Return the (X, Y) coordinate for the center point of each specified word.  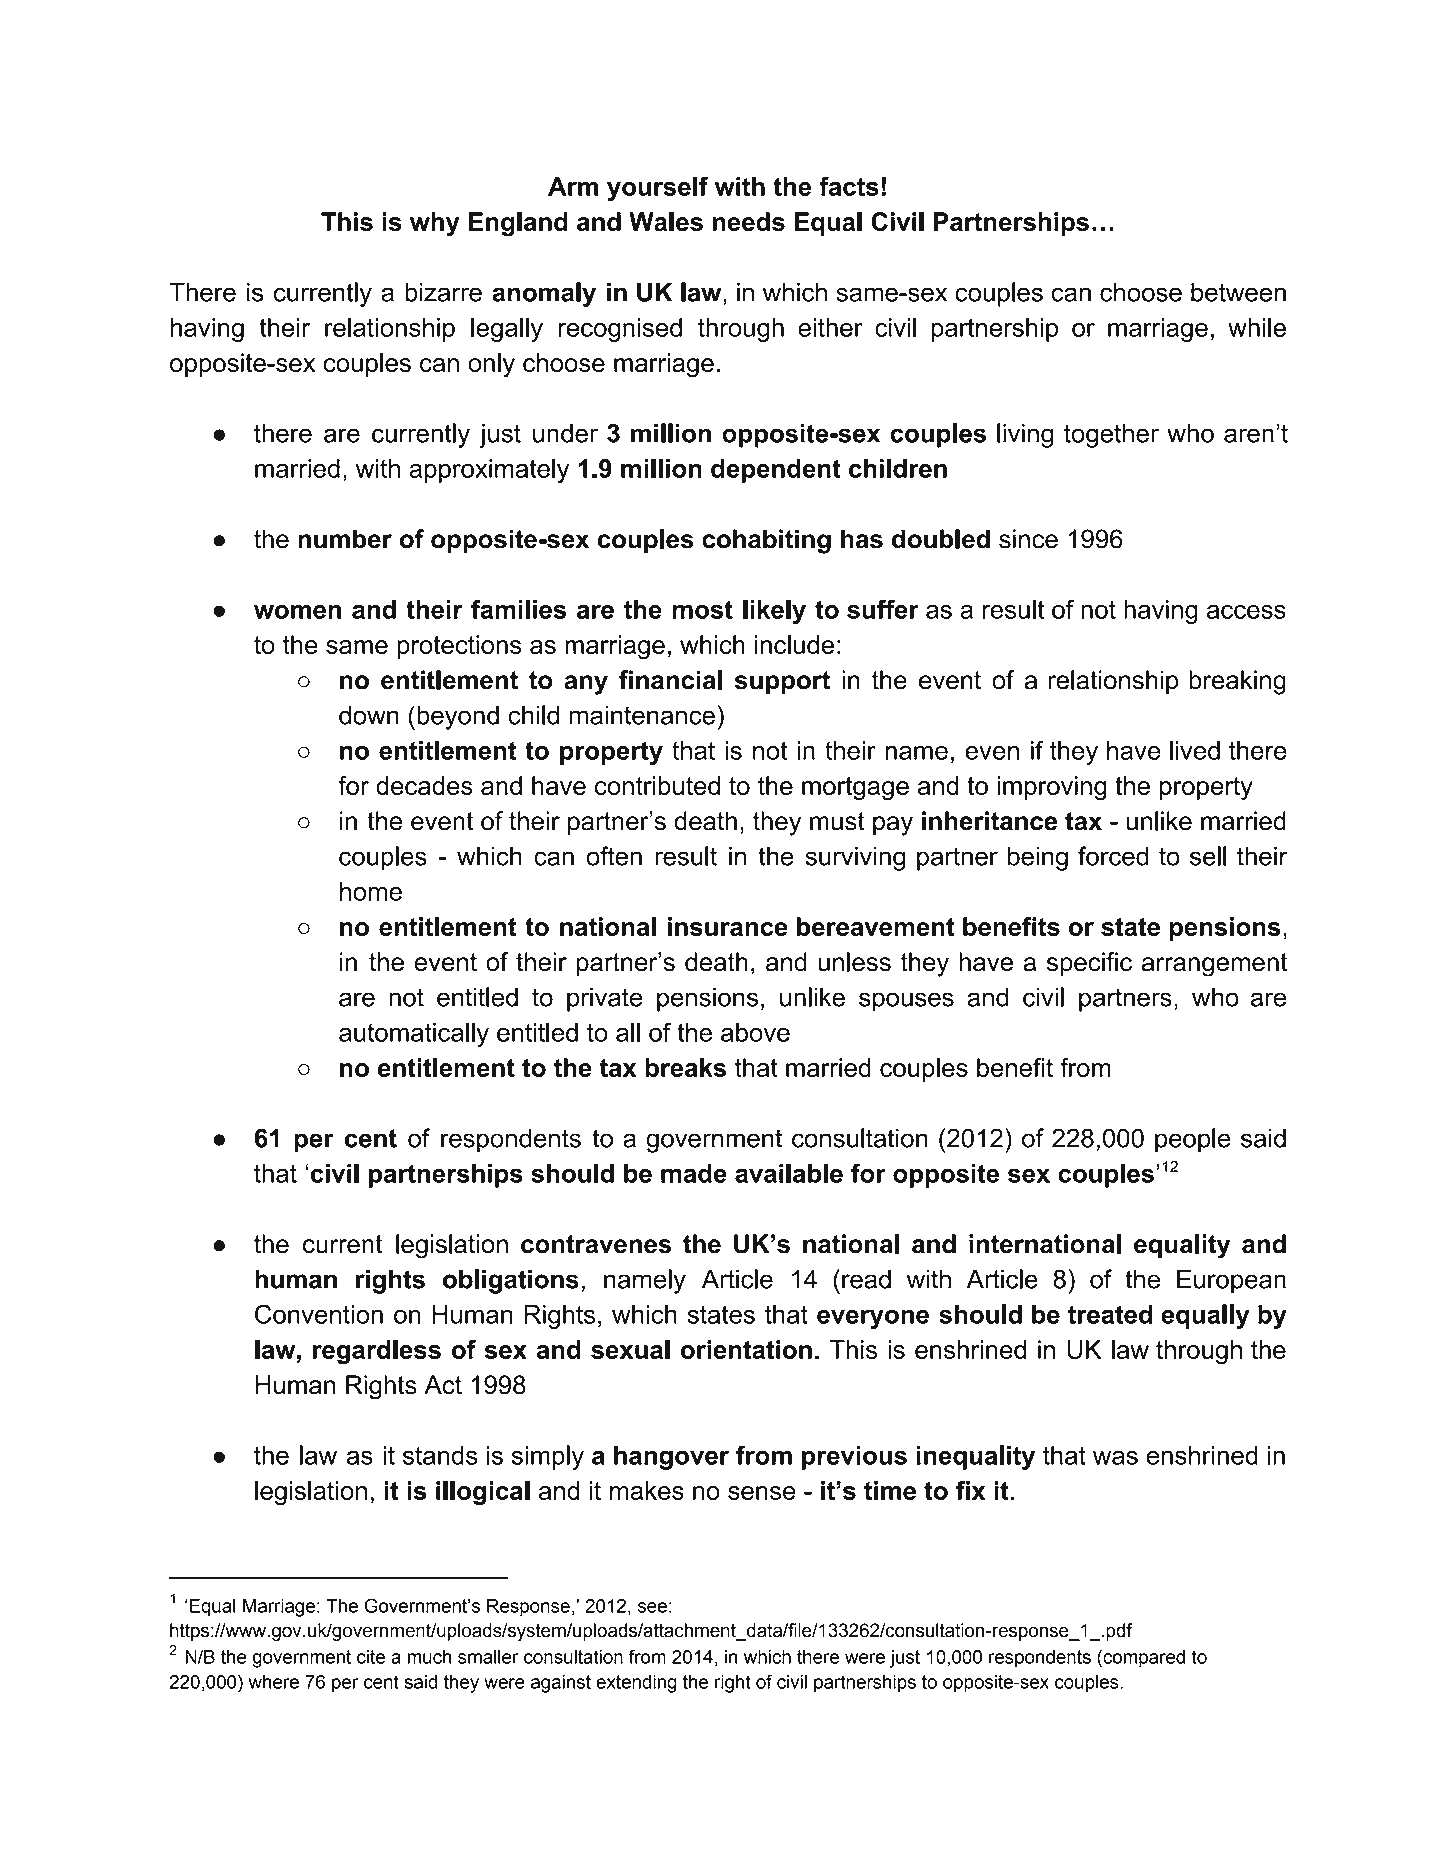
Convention (319, 1314)
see (652, 1607)
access (1246, 612)
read (866, 1279)
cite (371, 1657)
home (371, 891)
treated (1110, 1314)
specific (1089, 964)
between (1238, 292)
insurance (728, 926)
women (297, 612)
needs (749, 222)
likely (774, 612)
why (435, 224)
